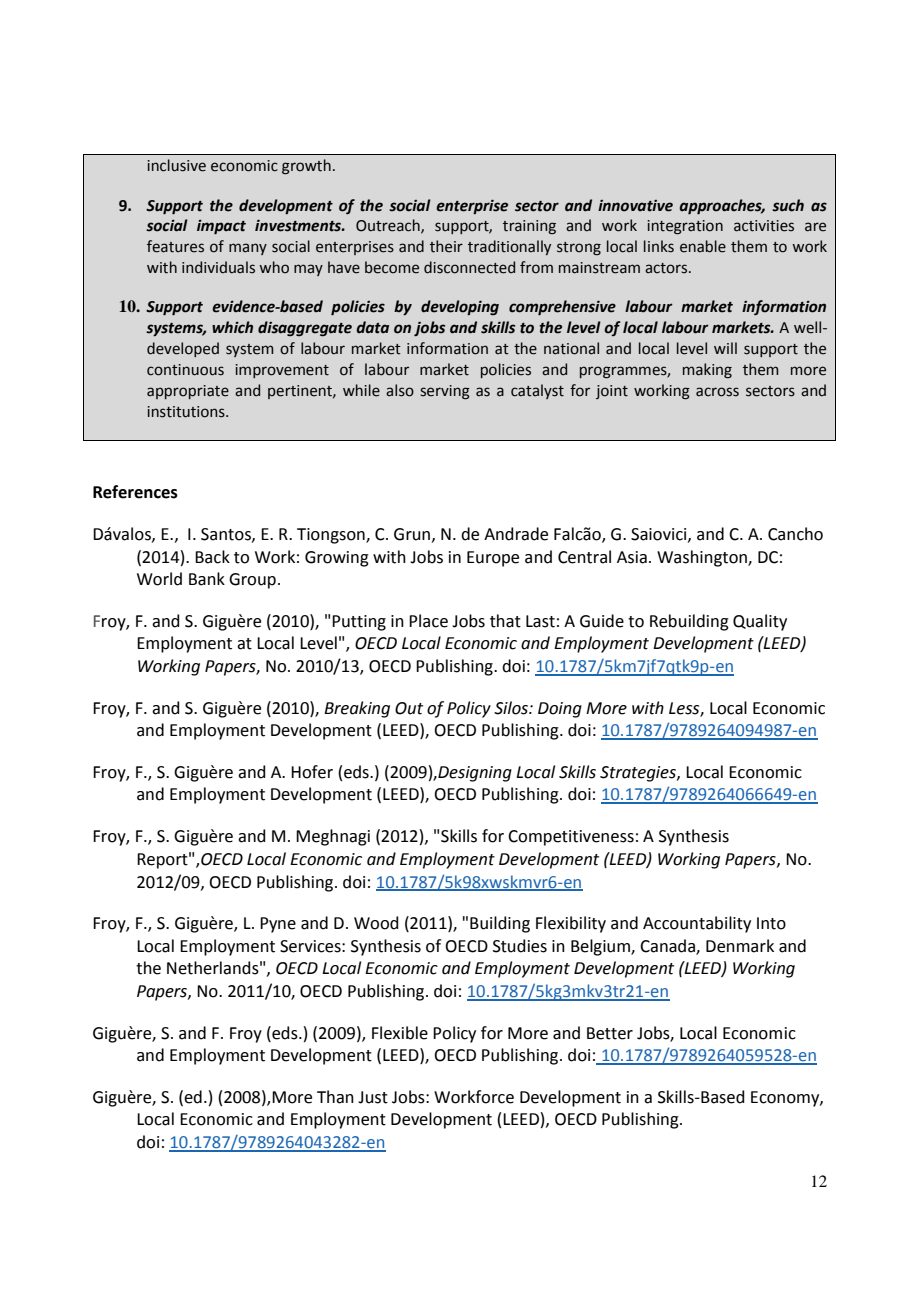 The height and width of the screenshot is (1308, 924). I want to click on Silos, so click(512, 708).
